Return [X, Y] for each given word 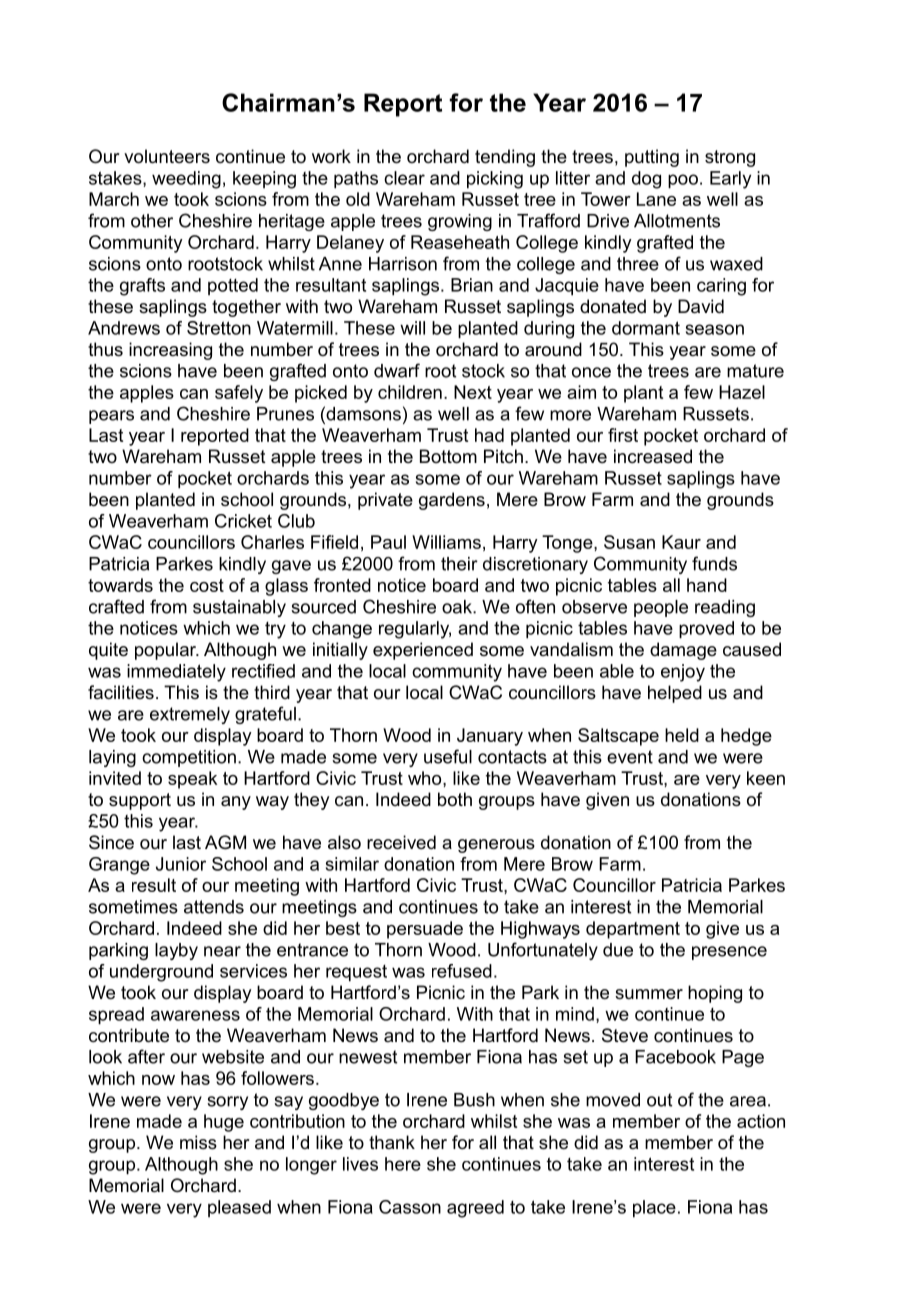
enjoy [683, 673]
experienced [423, 651]
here [403, 1164]
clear [404, 178]
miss [198, 1142]
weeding [186, 180]
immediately [176, 673]
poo [683, 181]
